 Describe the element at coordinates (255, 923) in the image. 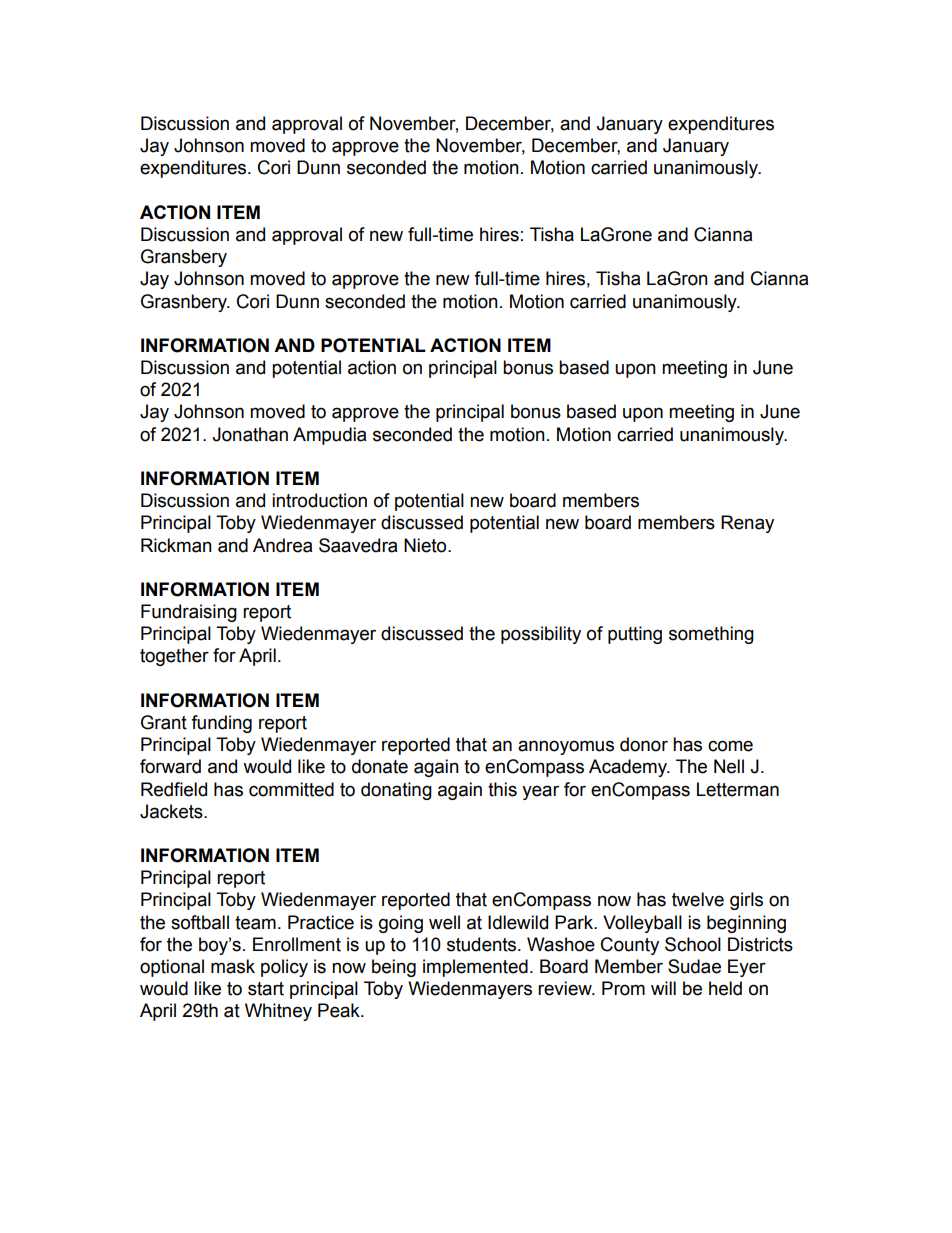

I see `team` at that location.
